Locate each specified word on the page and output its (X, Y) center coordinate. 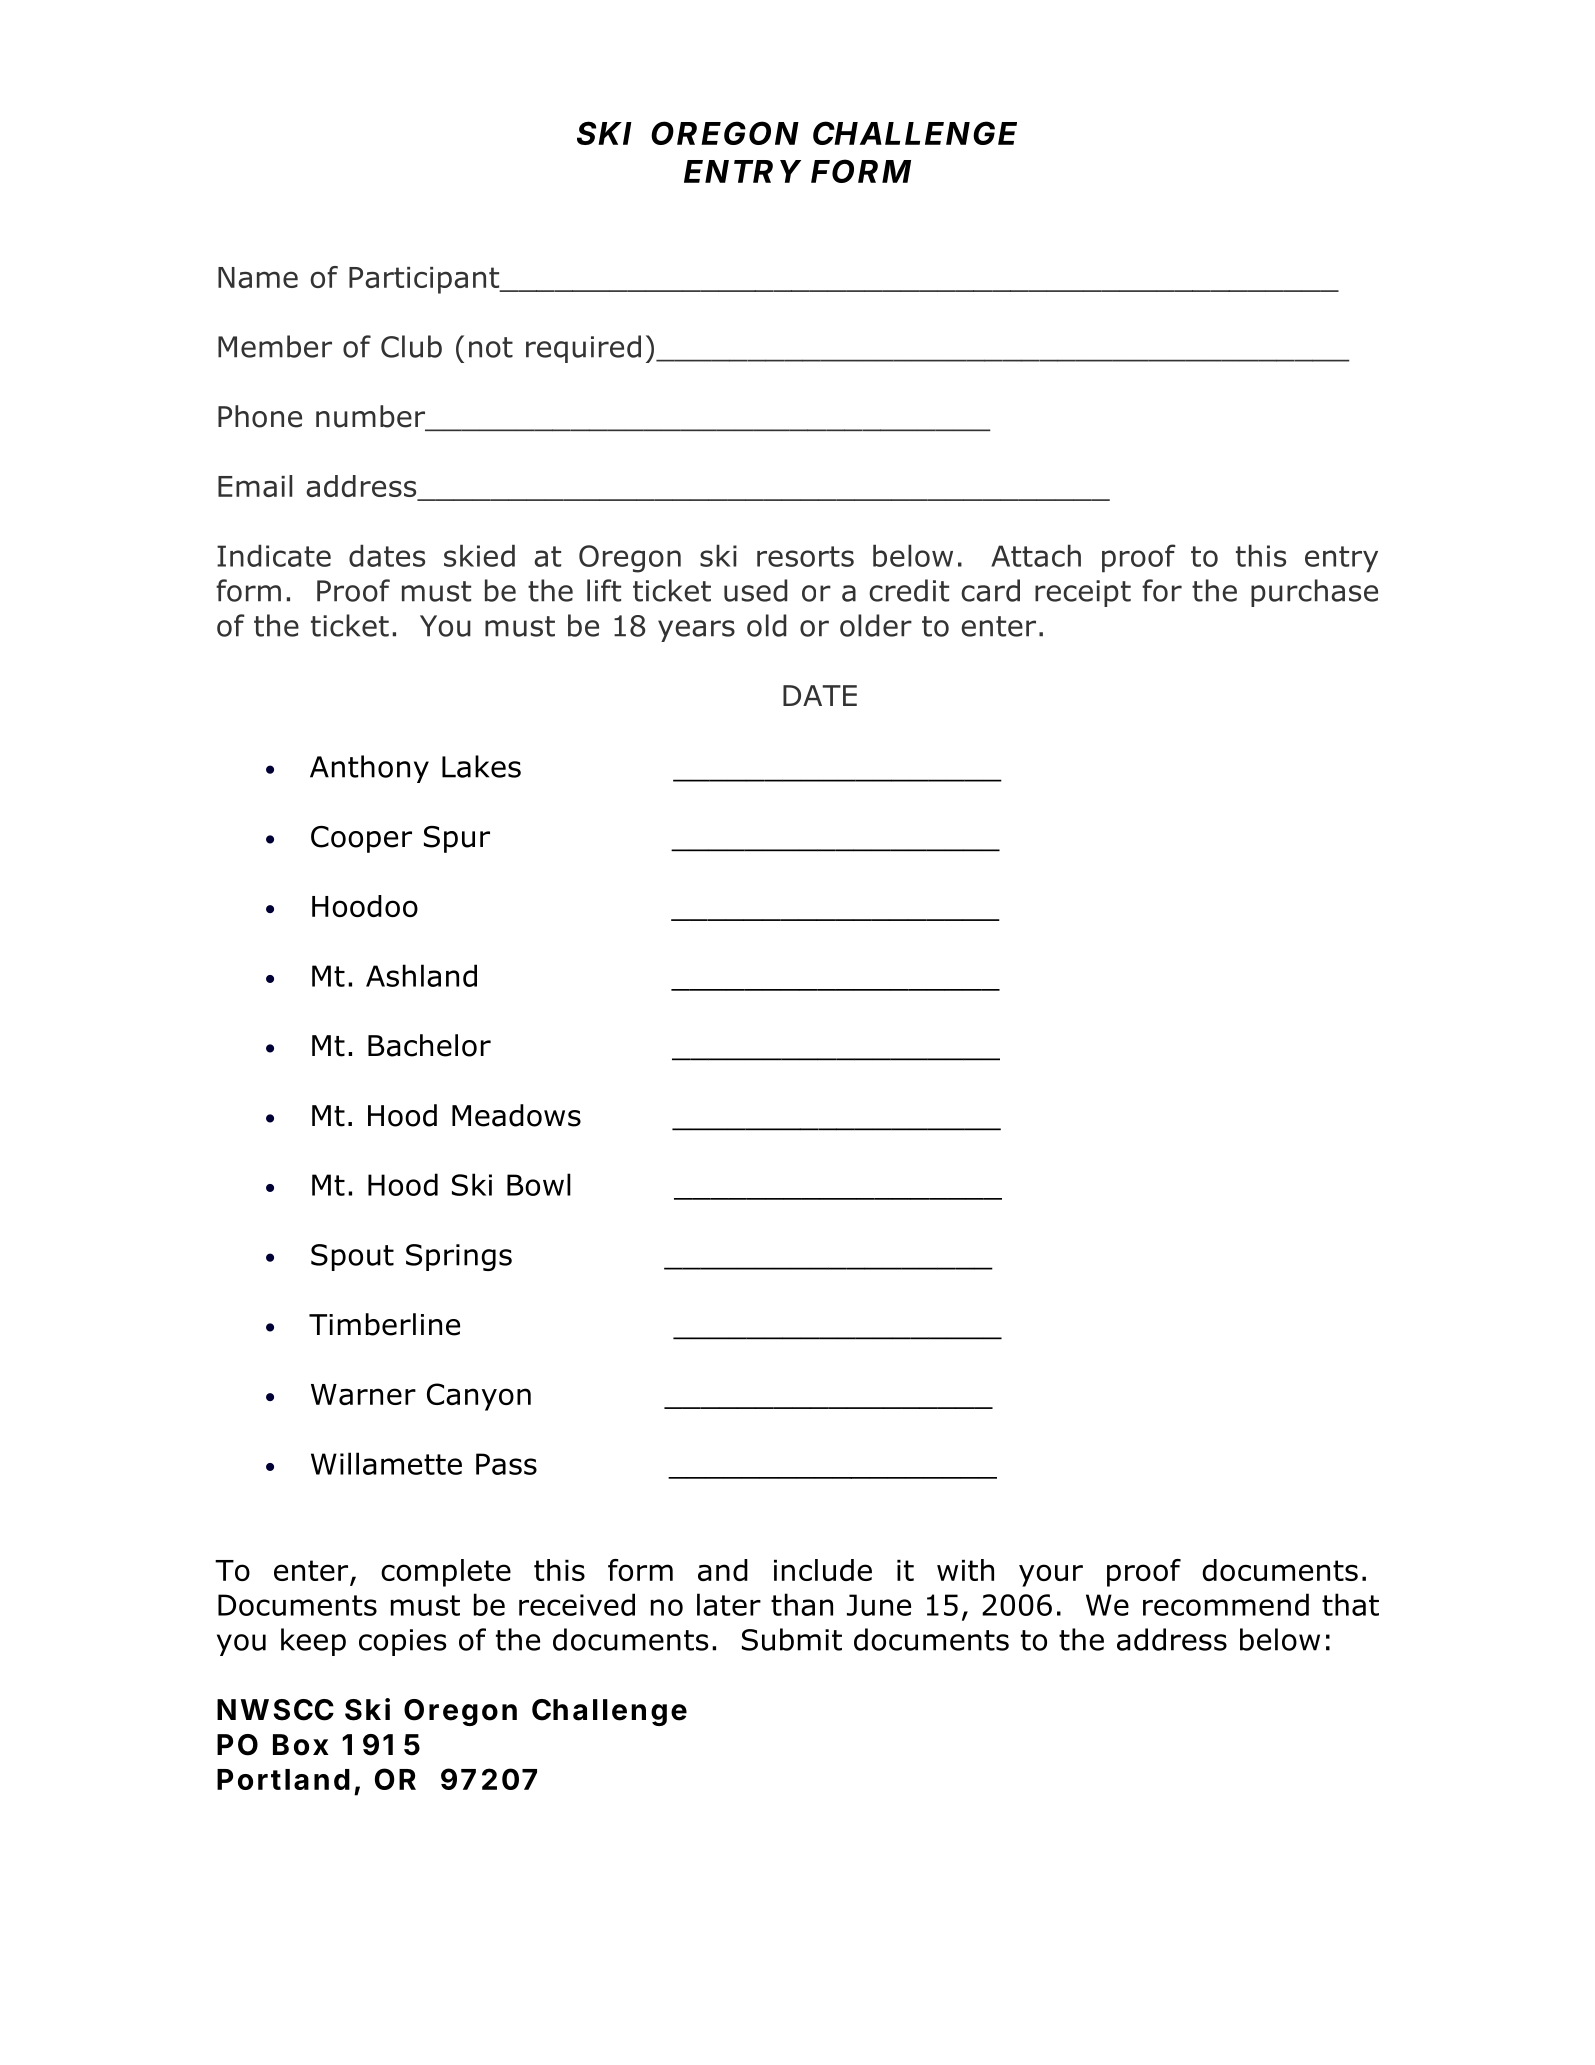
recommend (1226, 1604)
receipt (1083, 593)
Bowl (539, 1184)
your (1051, 1575)
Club (411, 346)
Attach (1036, 555)
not (491, 347)
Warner (363, 1394)
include (823, 1570)
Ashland (421, 975)
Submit (792, 1639)
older (876, 625)
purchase (1314, 593)
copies (402, 1642)
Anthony (369, 769)
